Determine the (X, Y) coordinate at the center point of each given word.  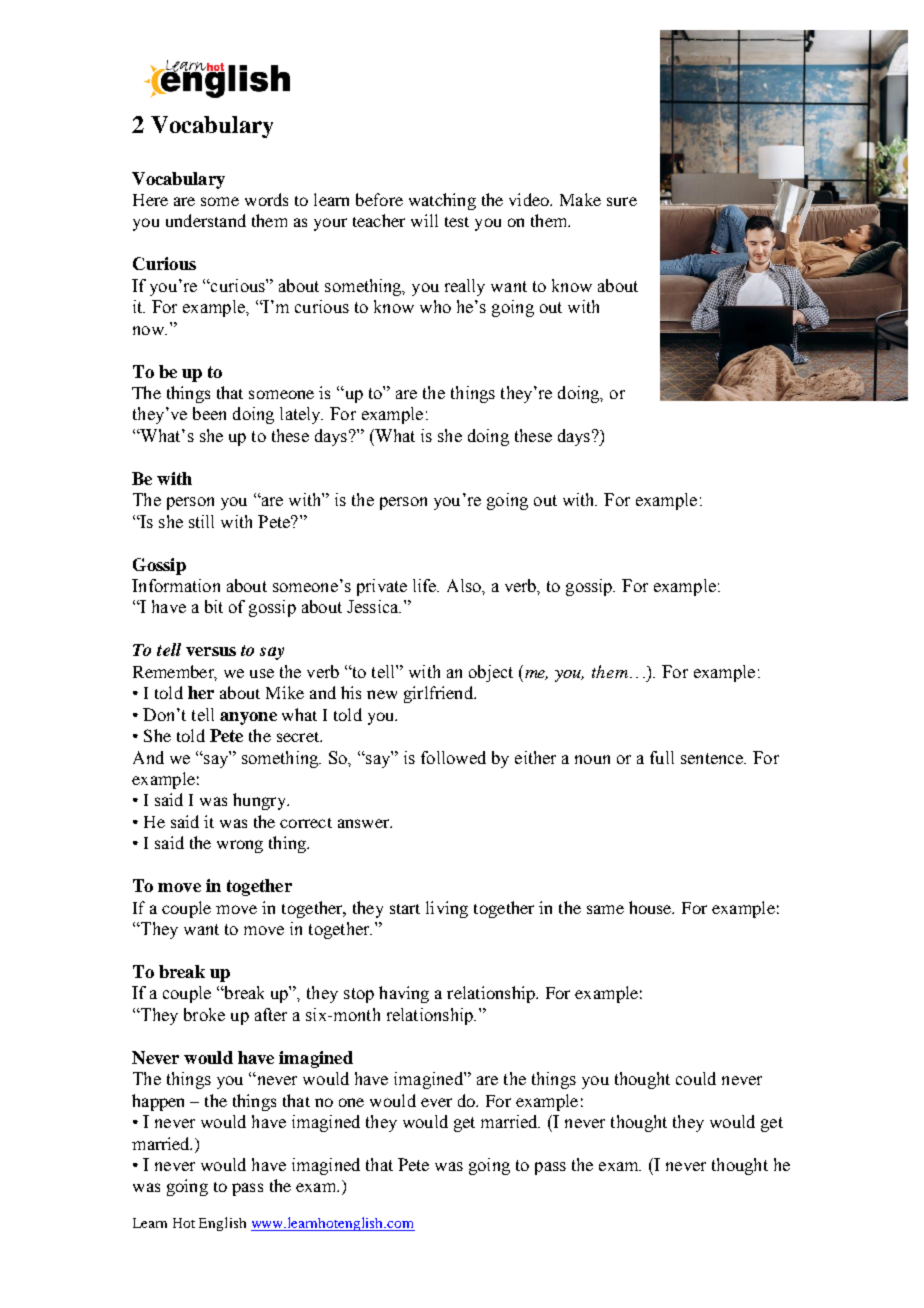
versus (211, 651)
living (447, 909)
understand (206, 220)
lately (301, 415)
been (209, 413)
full (662, 757)
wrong (240, 846)
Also (465, 585)
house (651, 907)
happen (158, 1102)
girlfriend (439, 694)
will (424, 220)
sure (622, 201)
